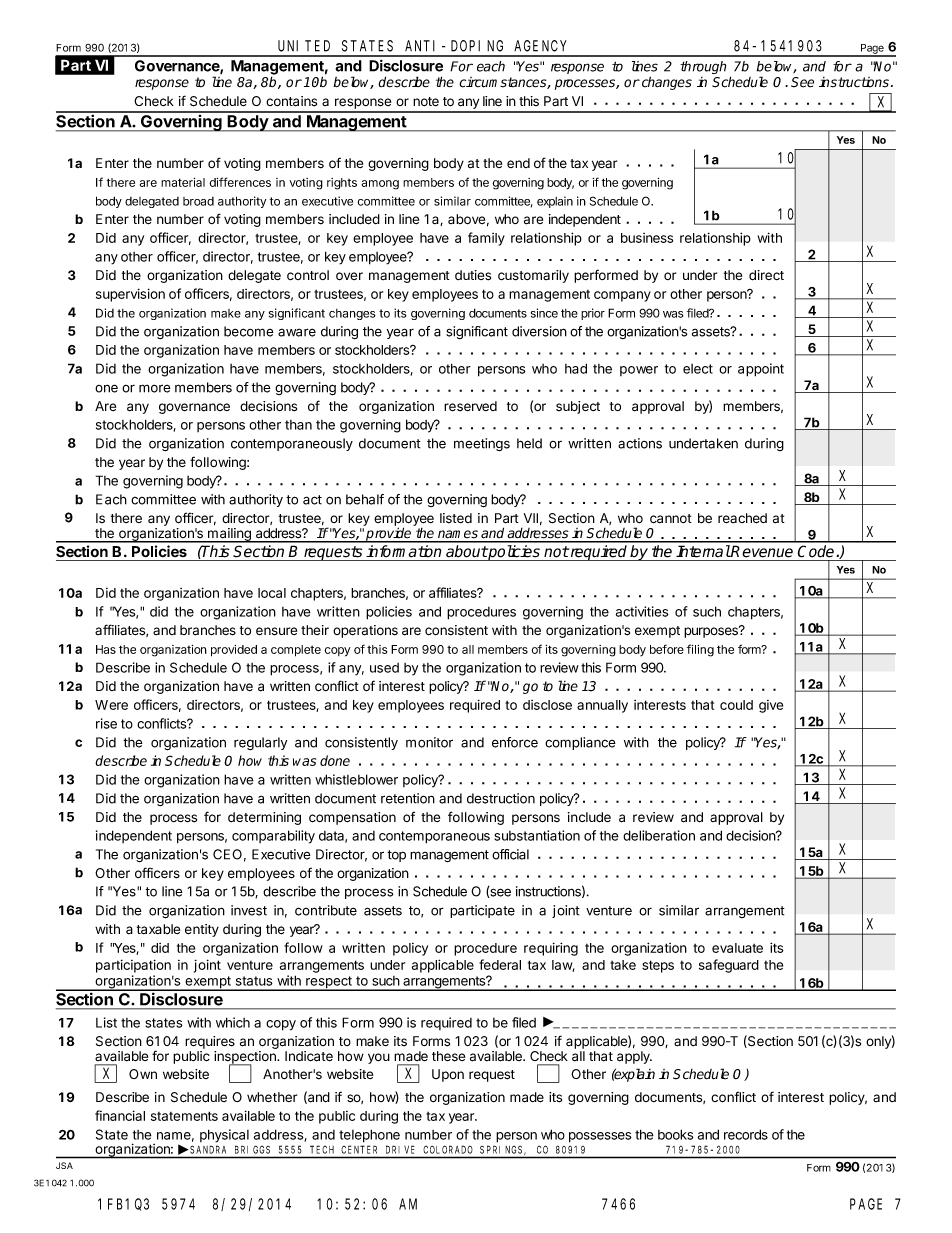 The width and height of the document is (952, 1233). What do you see at coordinates (396, 856) in the document?
I see `top` at bounding box center [396, 856].
